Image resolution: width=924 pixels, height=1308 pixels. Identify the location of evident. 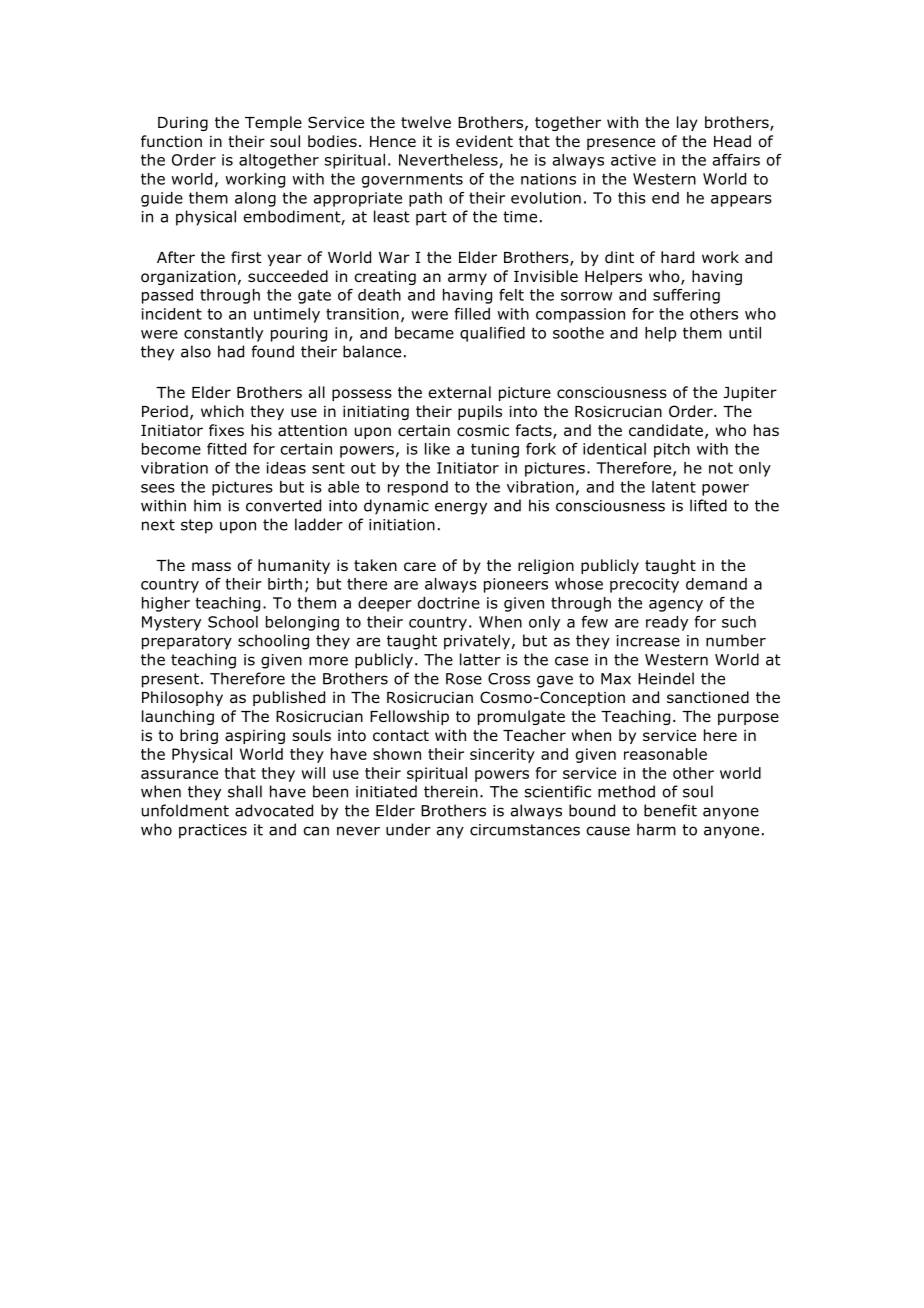
(484, 141).
